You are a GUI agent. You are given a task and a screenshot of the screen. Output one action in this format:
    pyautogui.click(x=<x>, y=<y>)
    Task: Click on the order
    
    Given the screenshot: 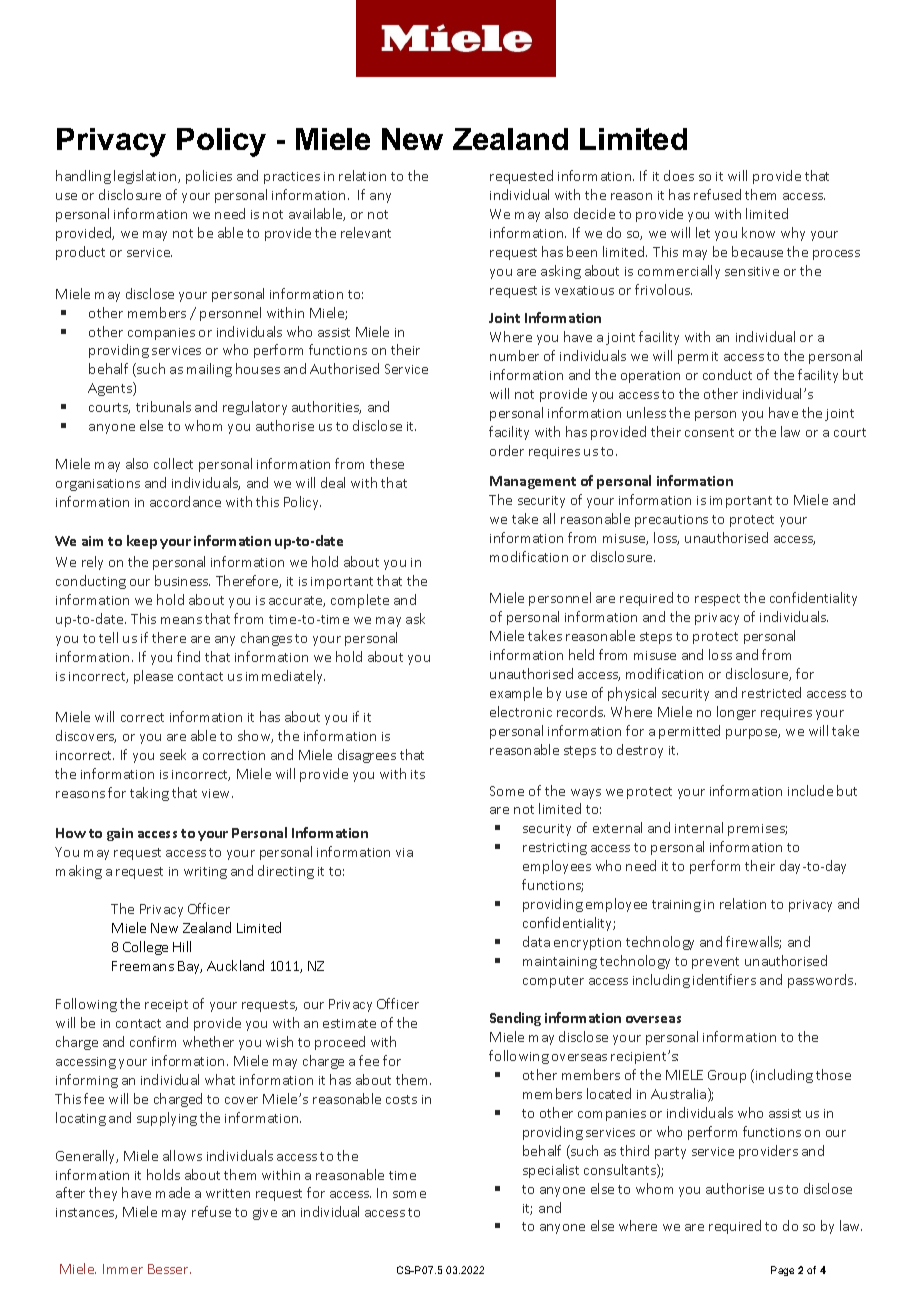 What is the action you would take?
    pyautogui.click(x=507, y=450)
